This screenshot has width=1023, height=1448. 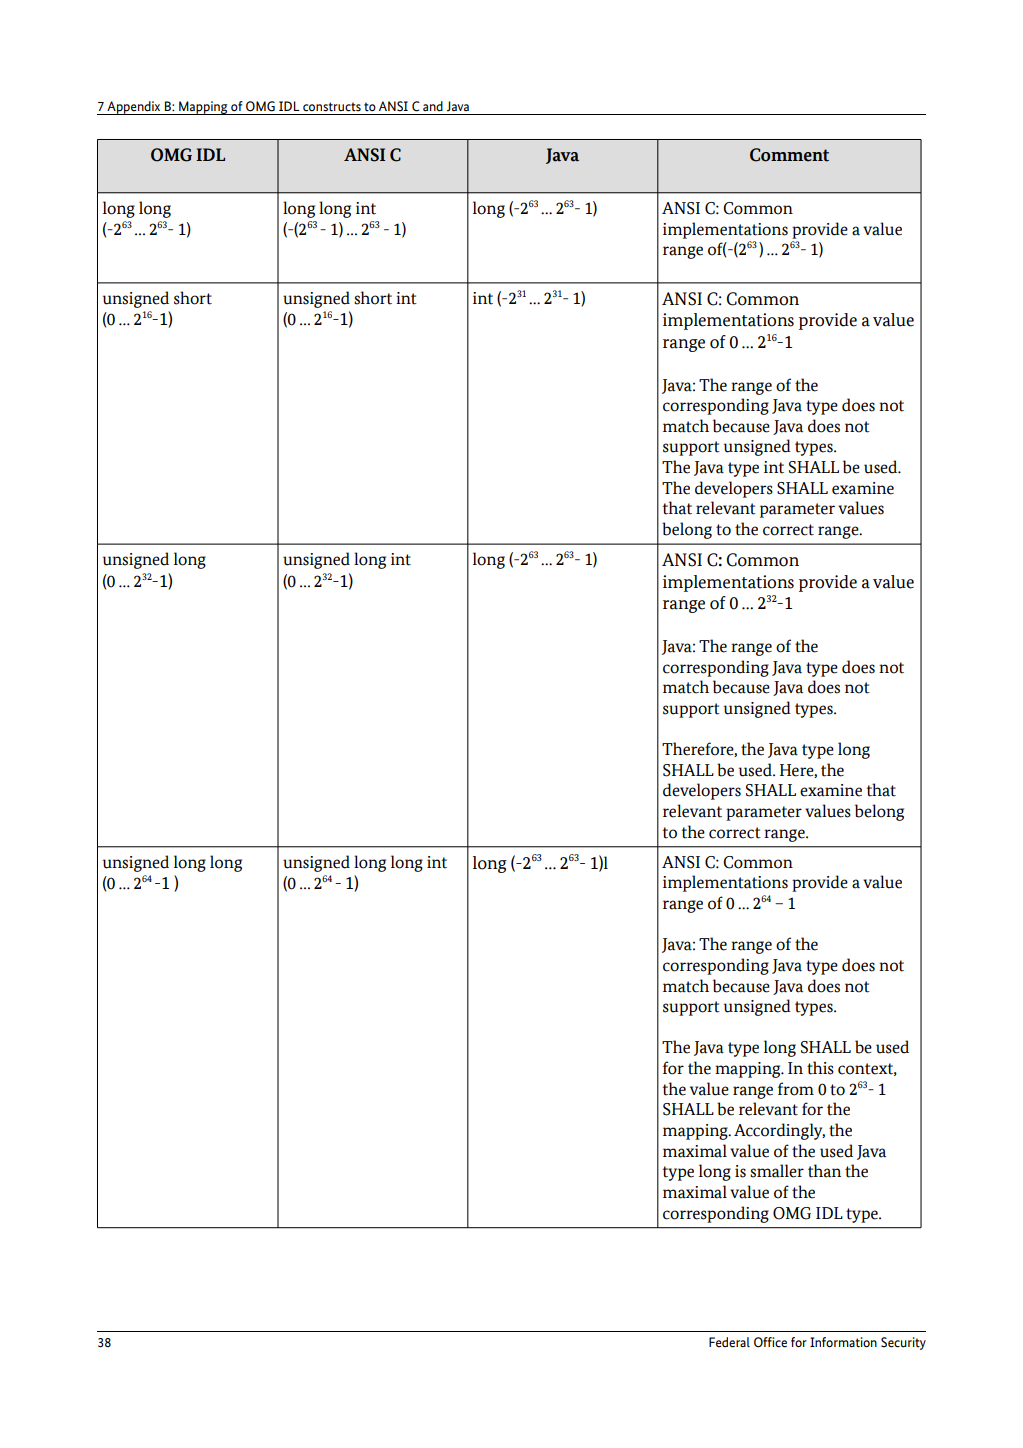 What do you see at coordinates (770, 1342) in the screenshot?
I see `Office` at bounding box center [770, 1342].
